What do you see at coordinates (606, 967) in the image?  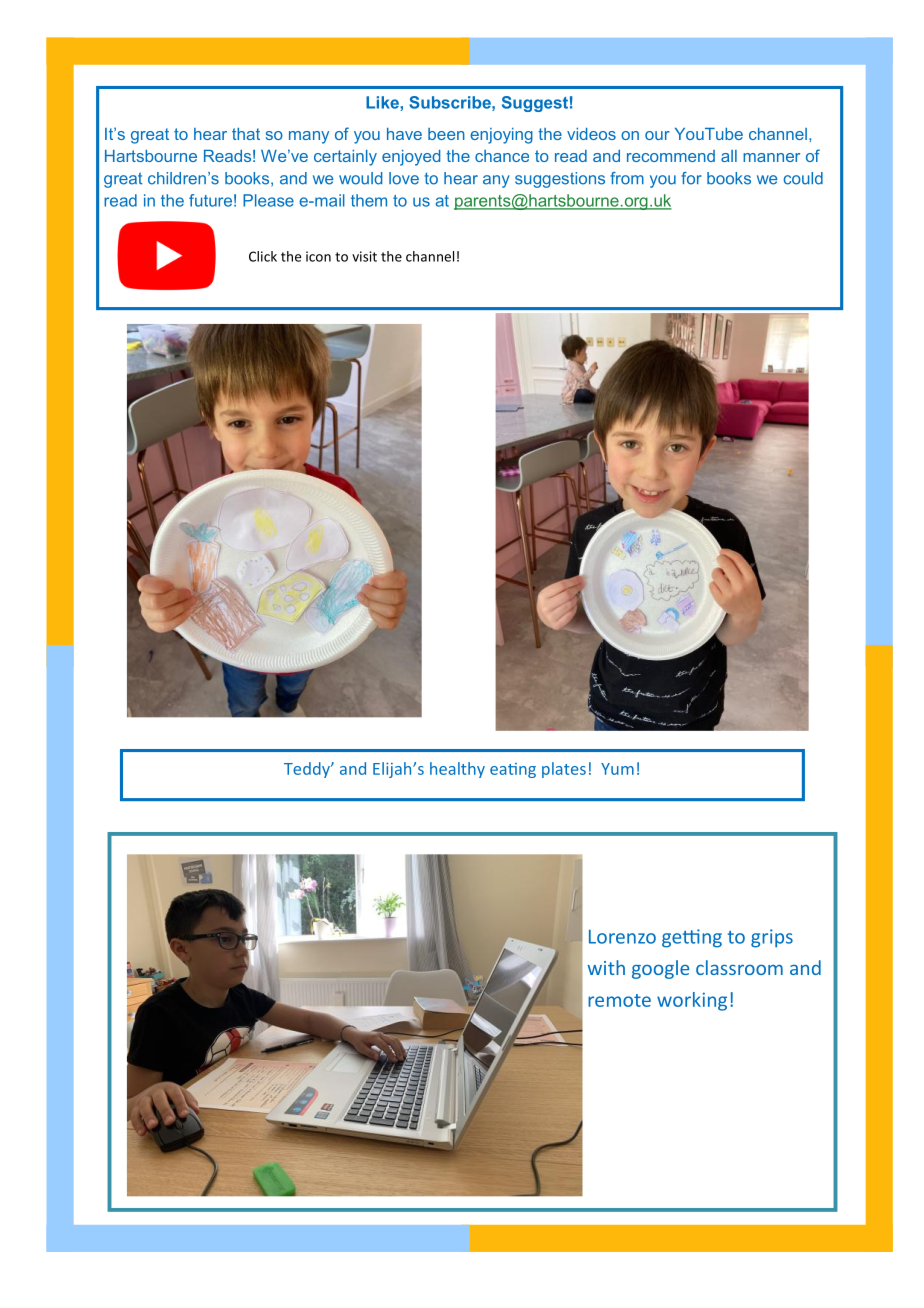 I see `with` at bounding box center [606, 967].
